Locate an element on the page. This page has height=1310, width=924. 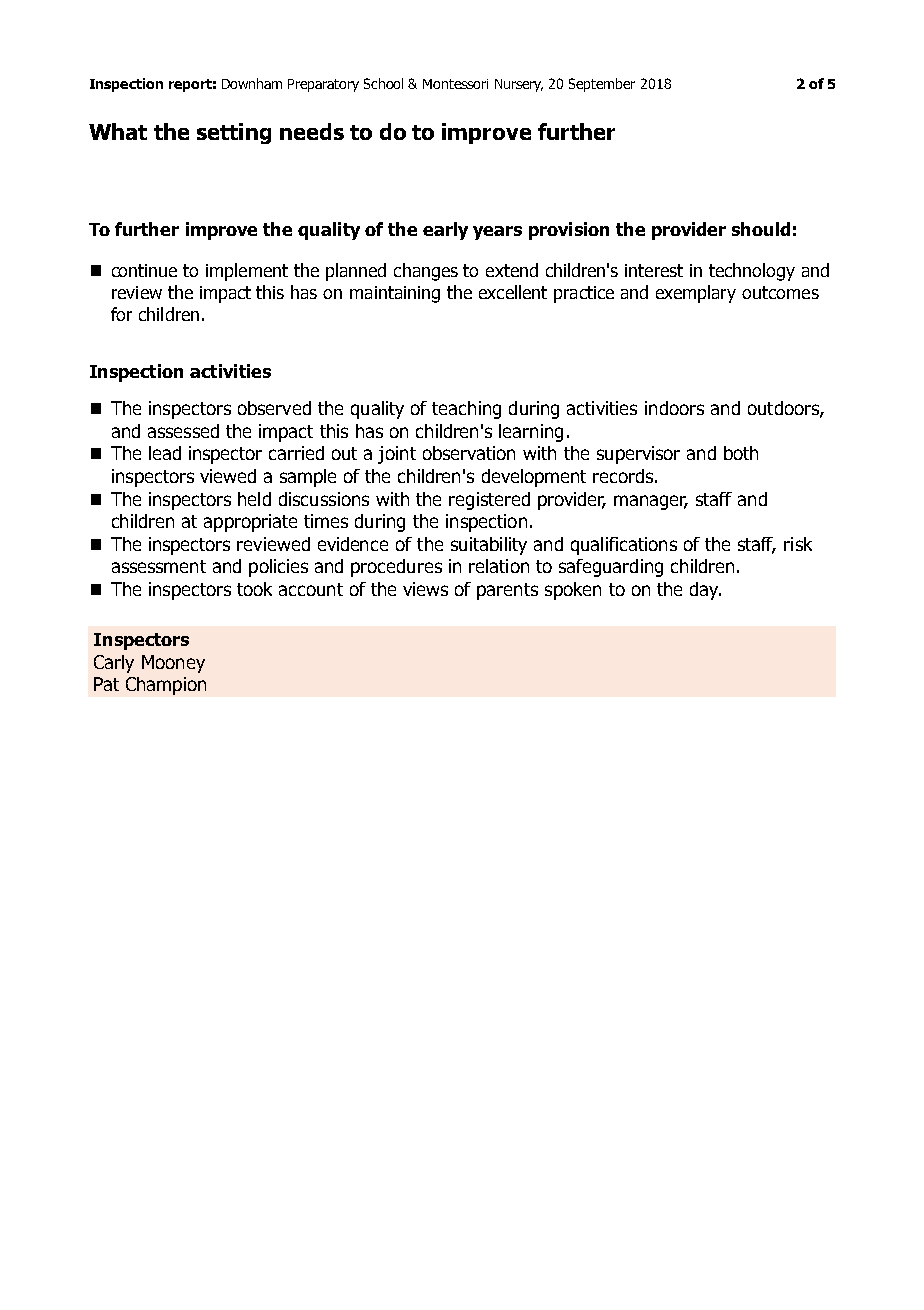
Montessori is located at coordinates (455, 84).
